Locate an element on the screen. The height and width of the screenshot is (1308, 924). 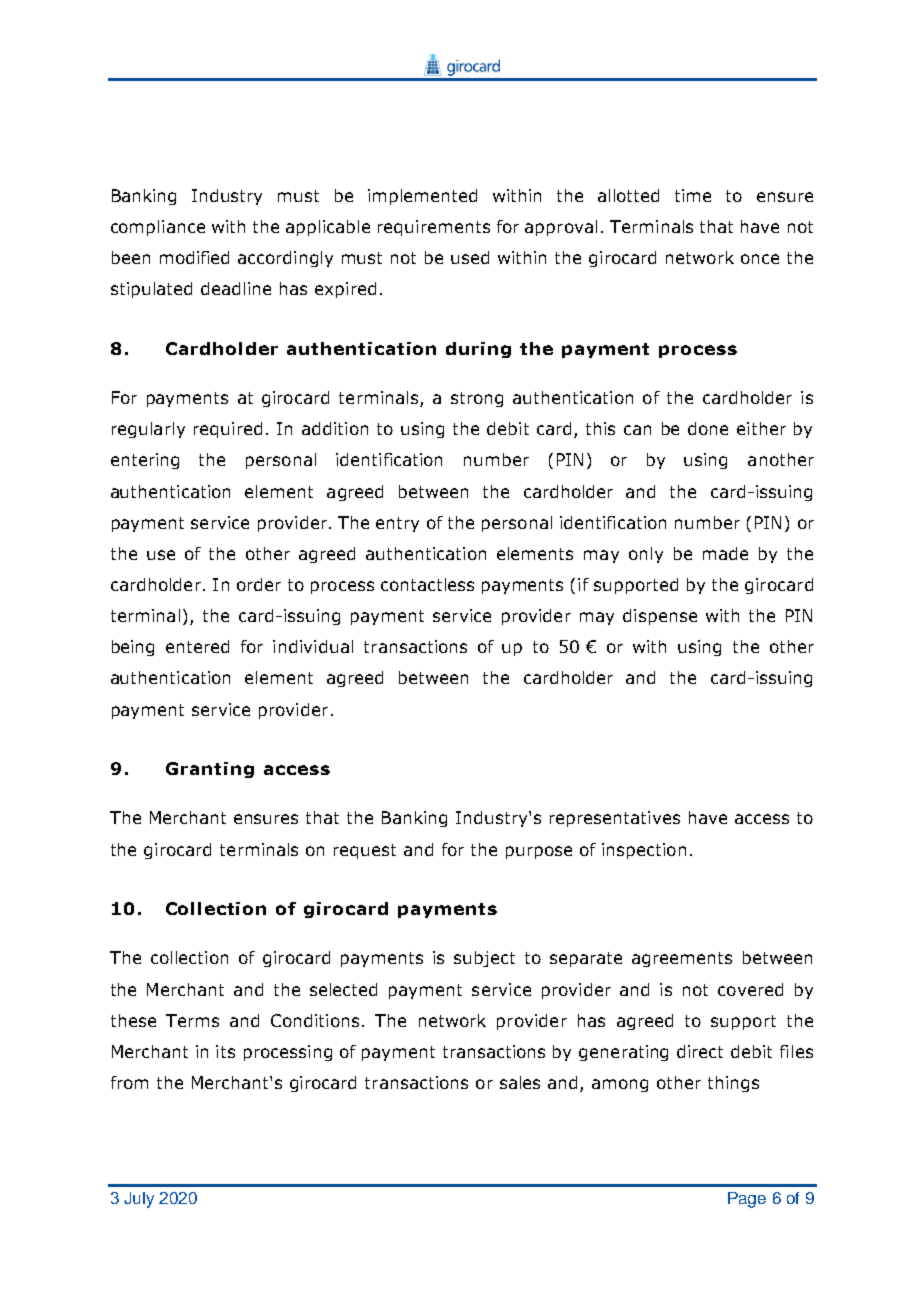
July is located at coordinates (139, 1200).
